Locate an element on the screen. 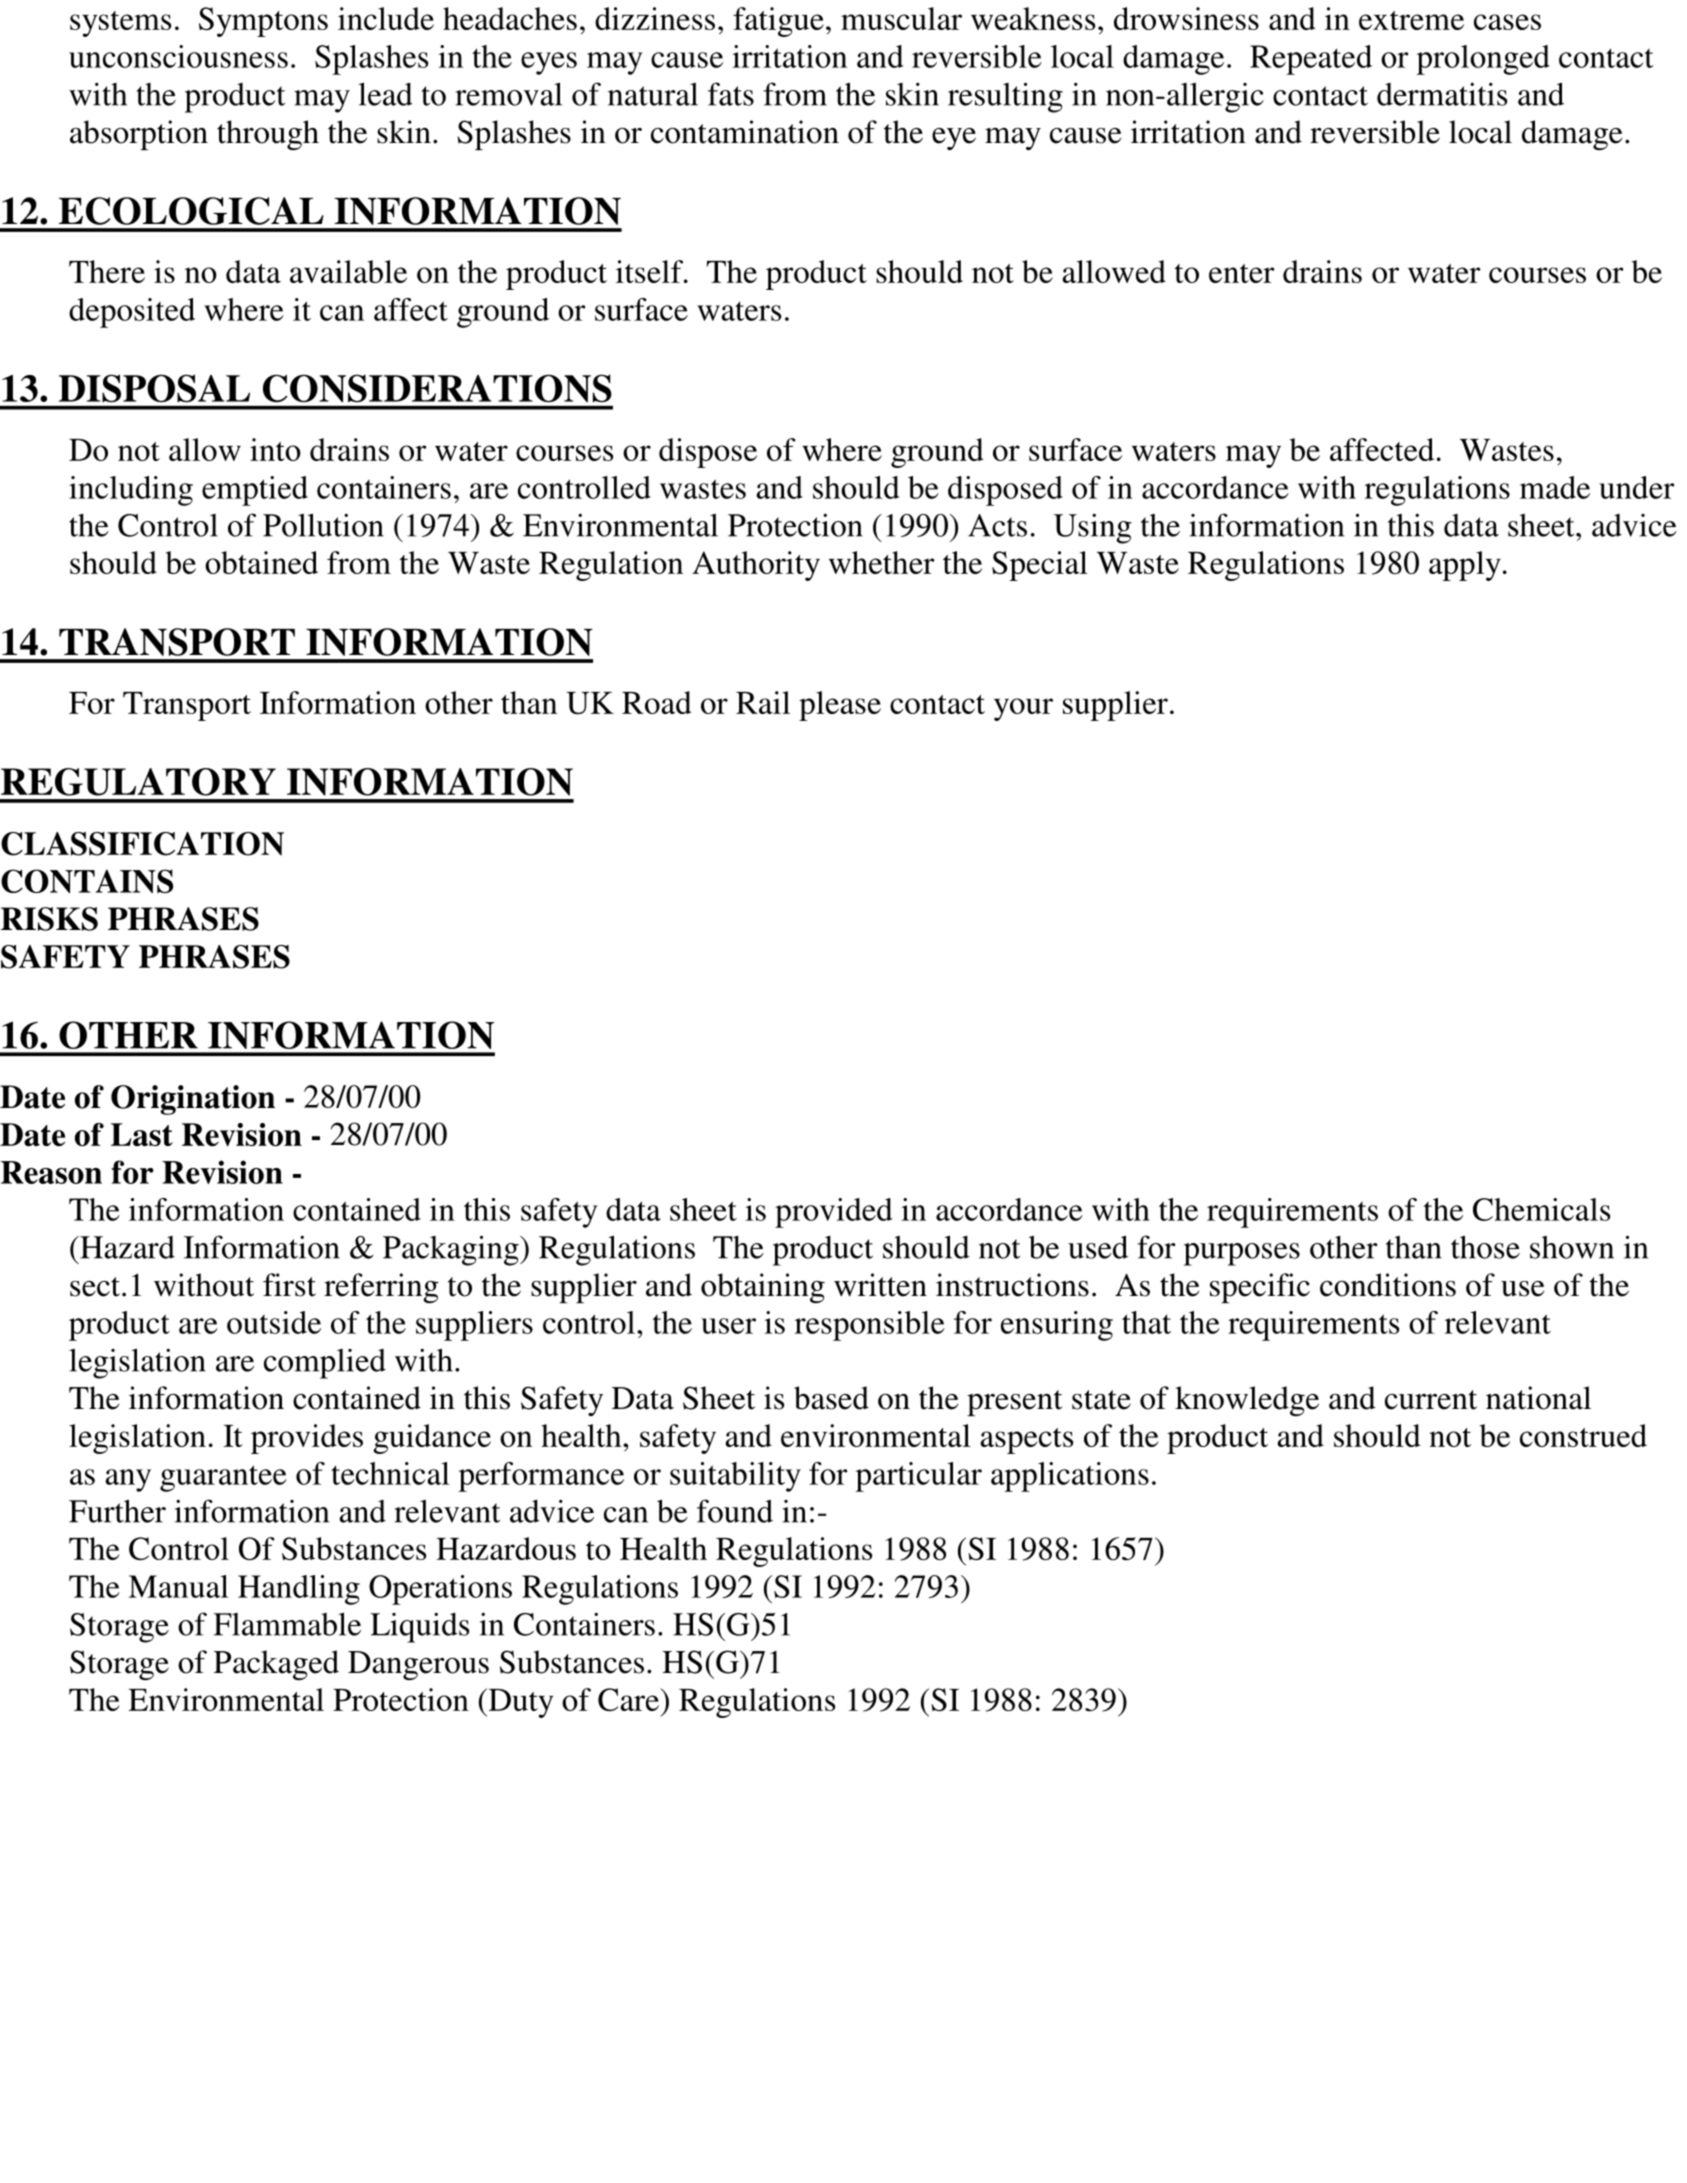 This screenshot has width=1687, height=2183. into is located at coordinates (275, 449).
